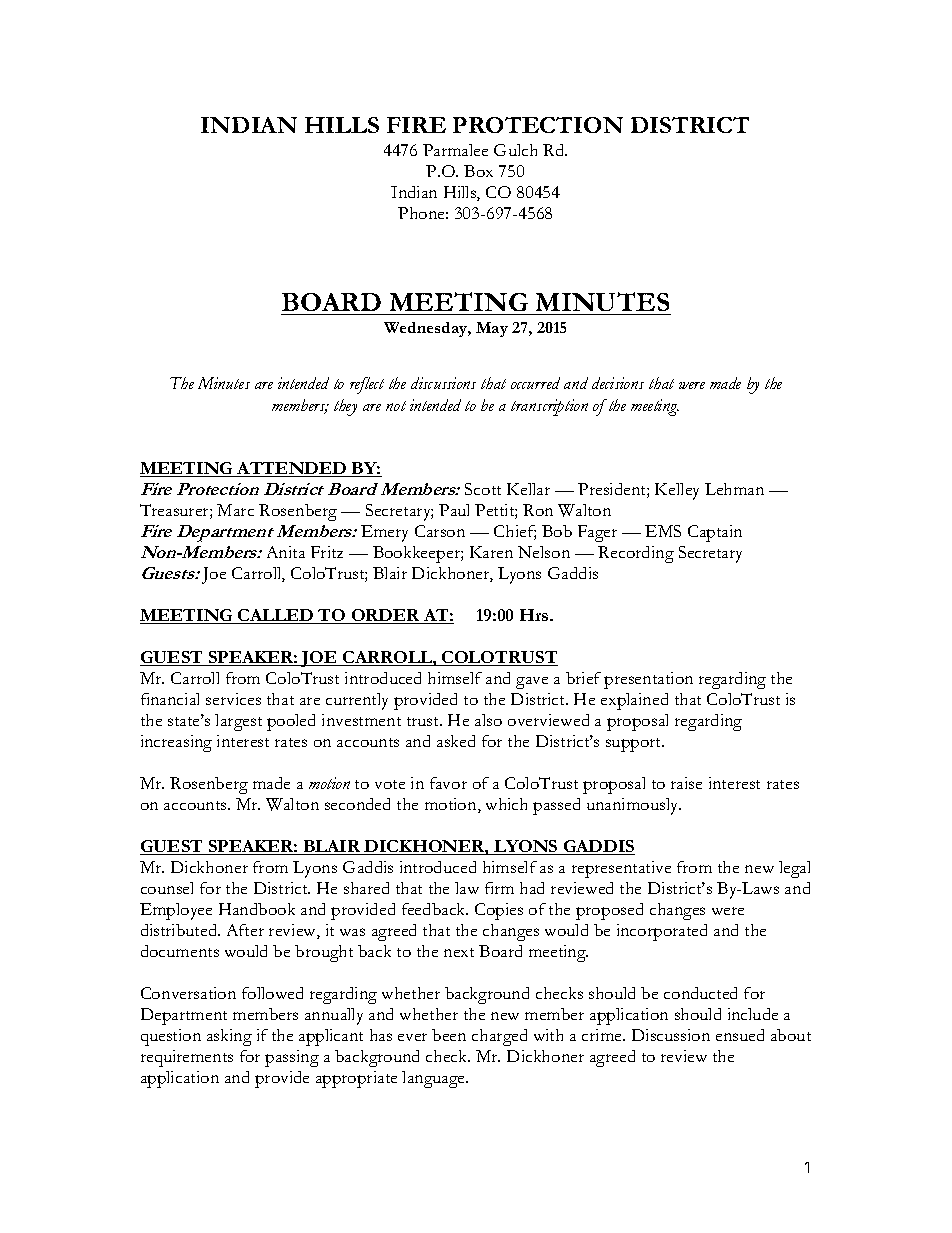 The width and height of the document is (952, 1233). I want to click on raise, so click(686, 783).
